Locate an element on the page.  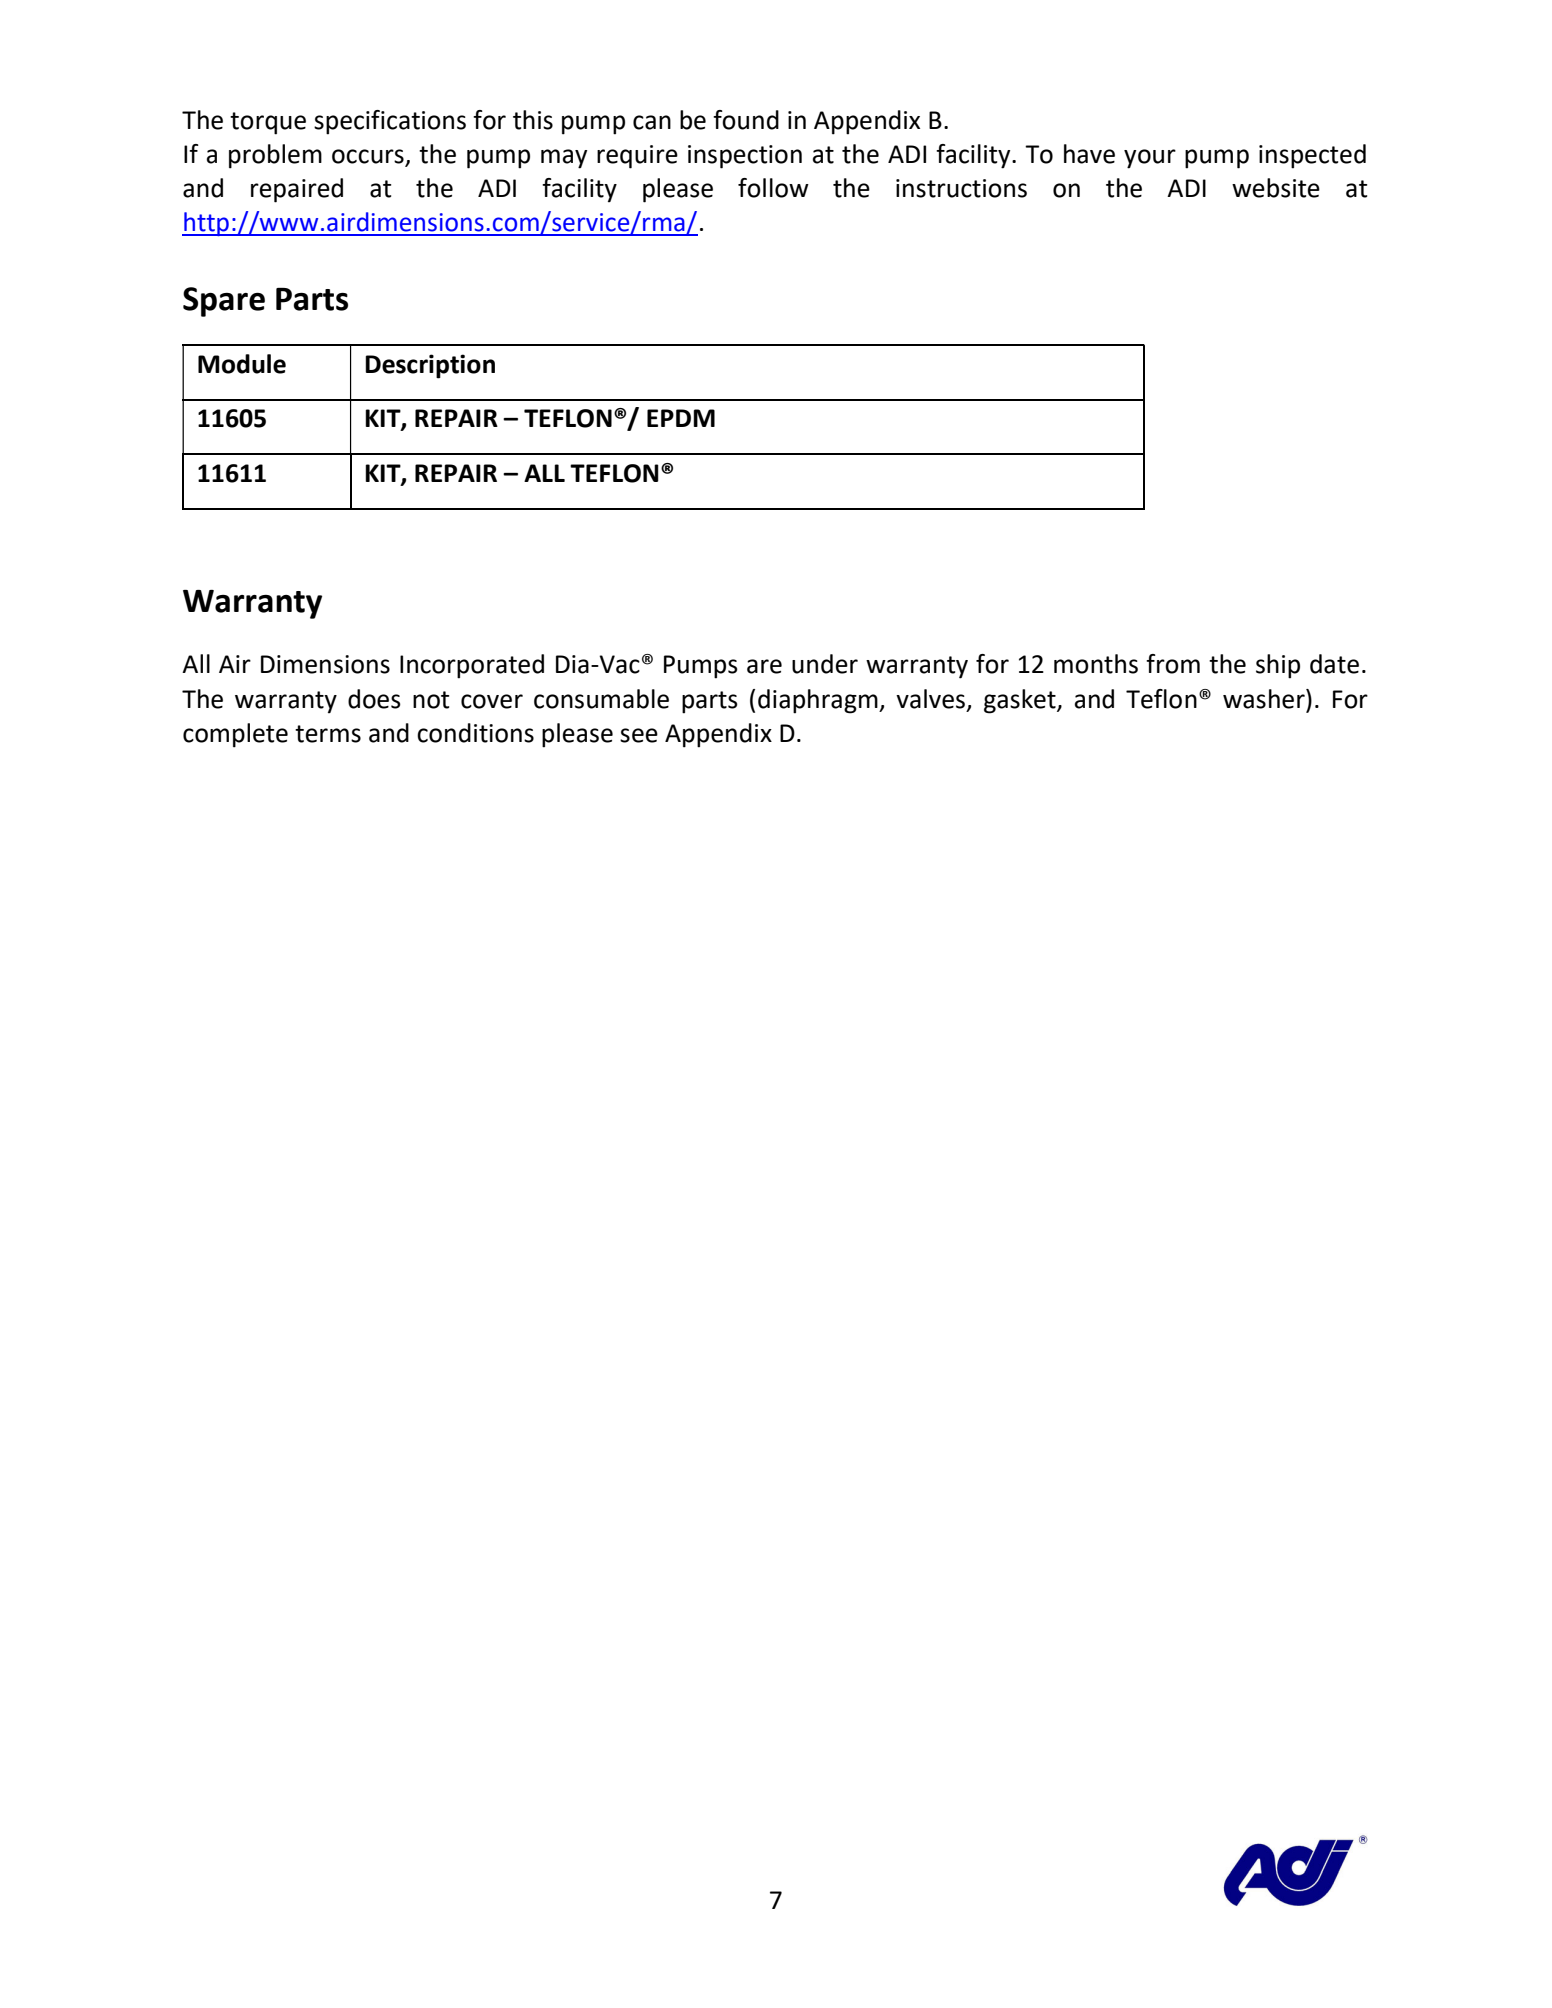
found is located at coordinates (746, 120).
